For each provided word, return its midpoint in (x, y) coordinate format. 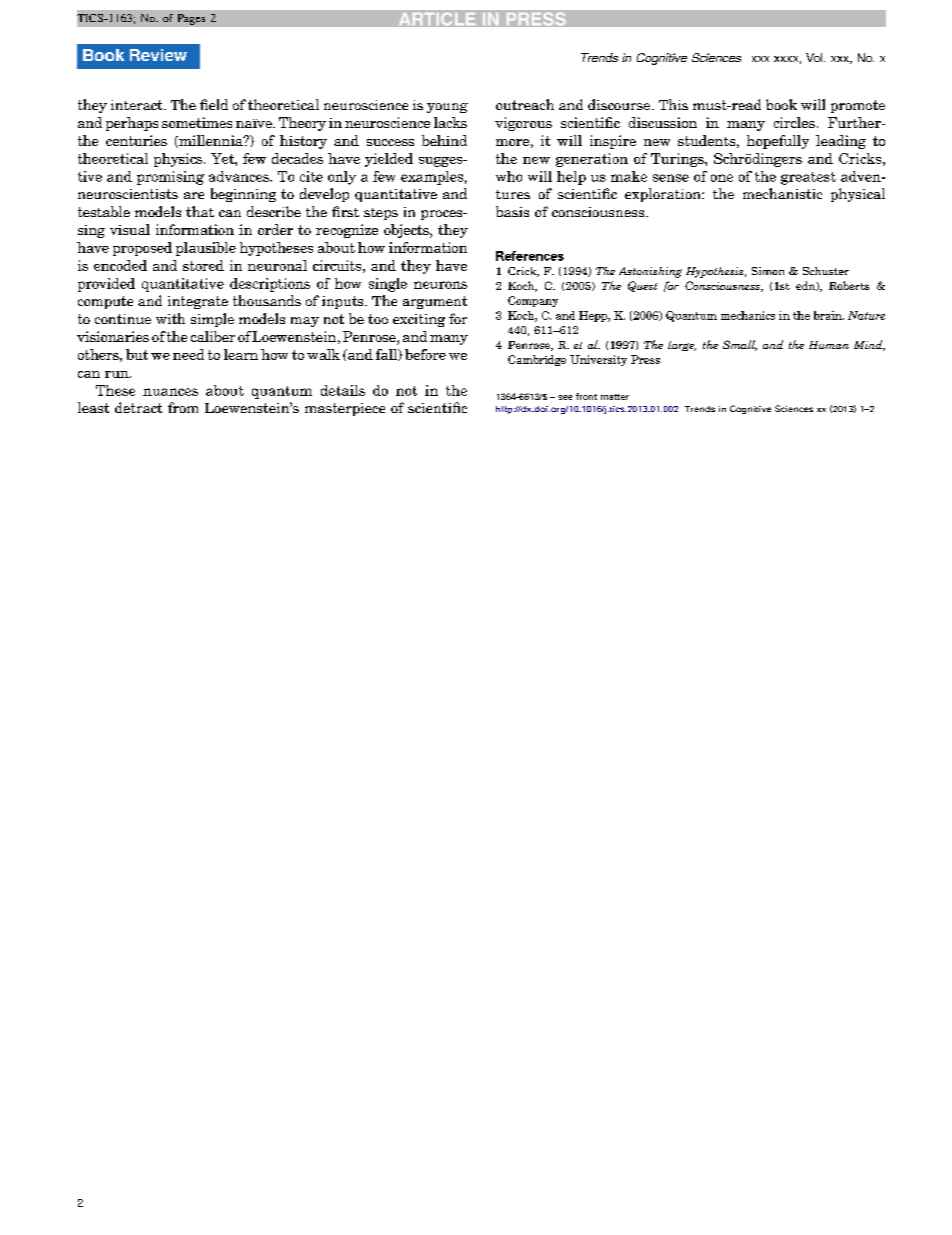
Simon (768, 271)
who (509, 176)
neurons (440, 285)
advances (240, 176)
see (565, 397)
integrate (198, 302)
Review (158, 55)
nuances (170, 392)
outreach (525, 104)
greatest (808, 178)
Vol (815, 57)
